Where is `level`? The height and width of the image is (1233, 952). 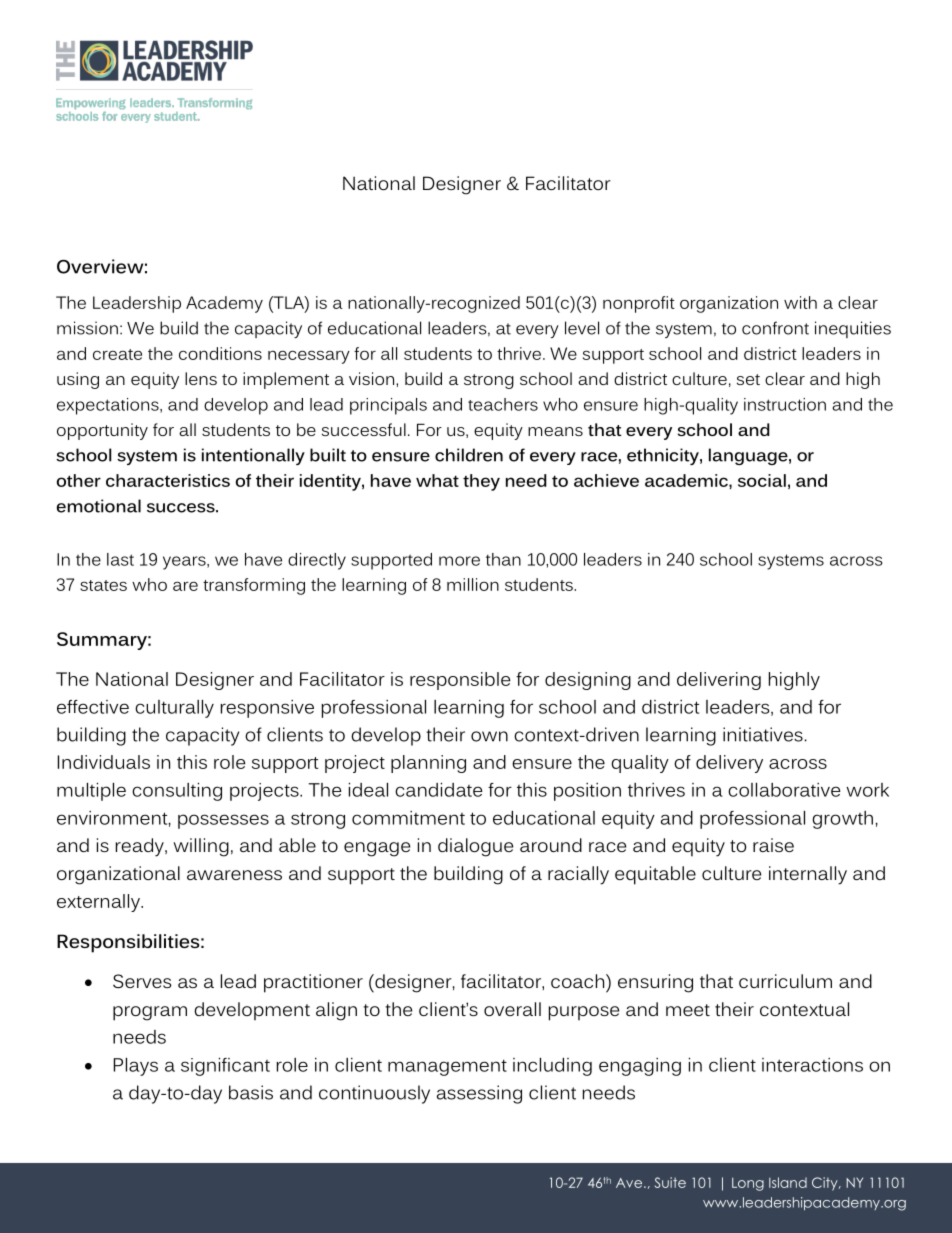 level is located at coordinates (582, 328).
